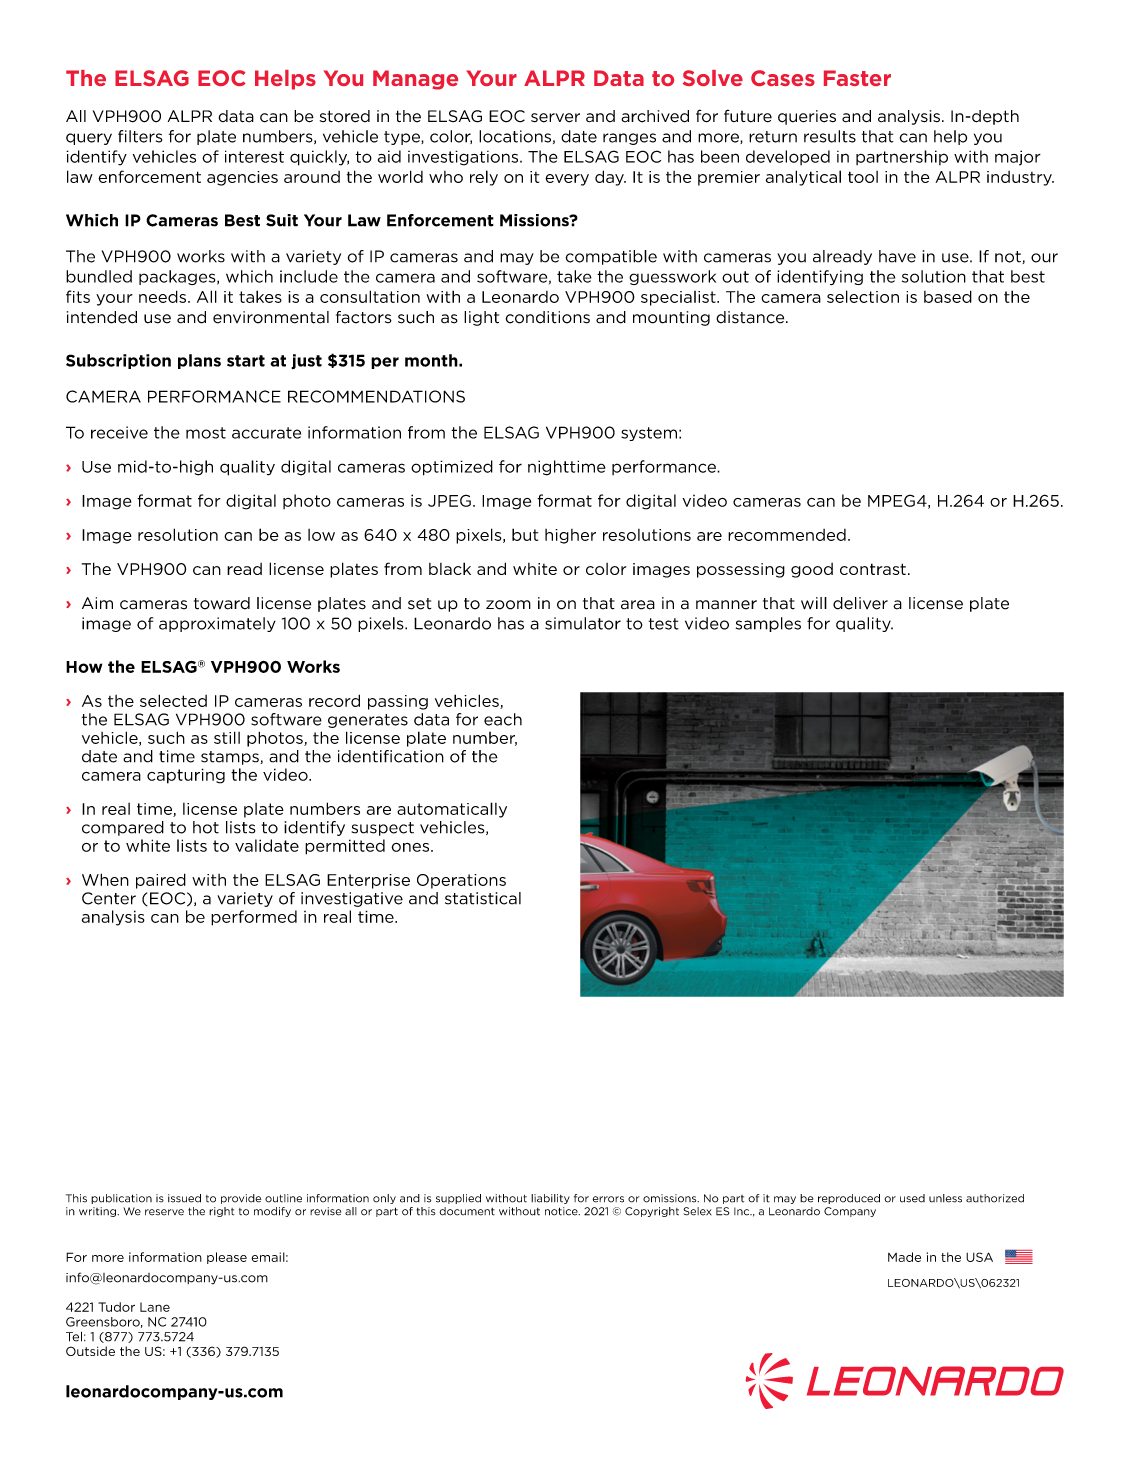 The height and width of the image is (1461, 1129). I want to click on Lane, so click(155, 1307).
